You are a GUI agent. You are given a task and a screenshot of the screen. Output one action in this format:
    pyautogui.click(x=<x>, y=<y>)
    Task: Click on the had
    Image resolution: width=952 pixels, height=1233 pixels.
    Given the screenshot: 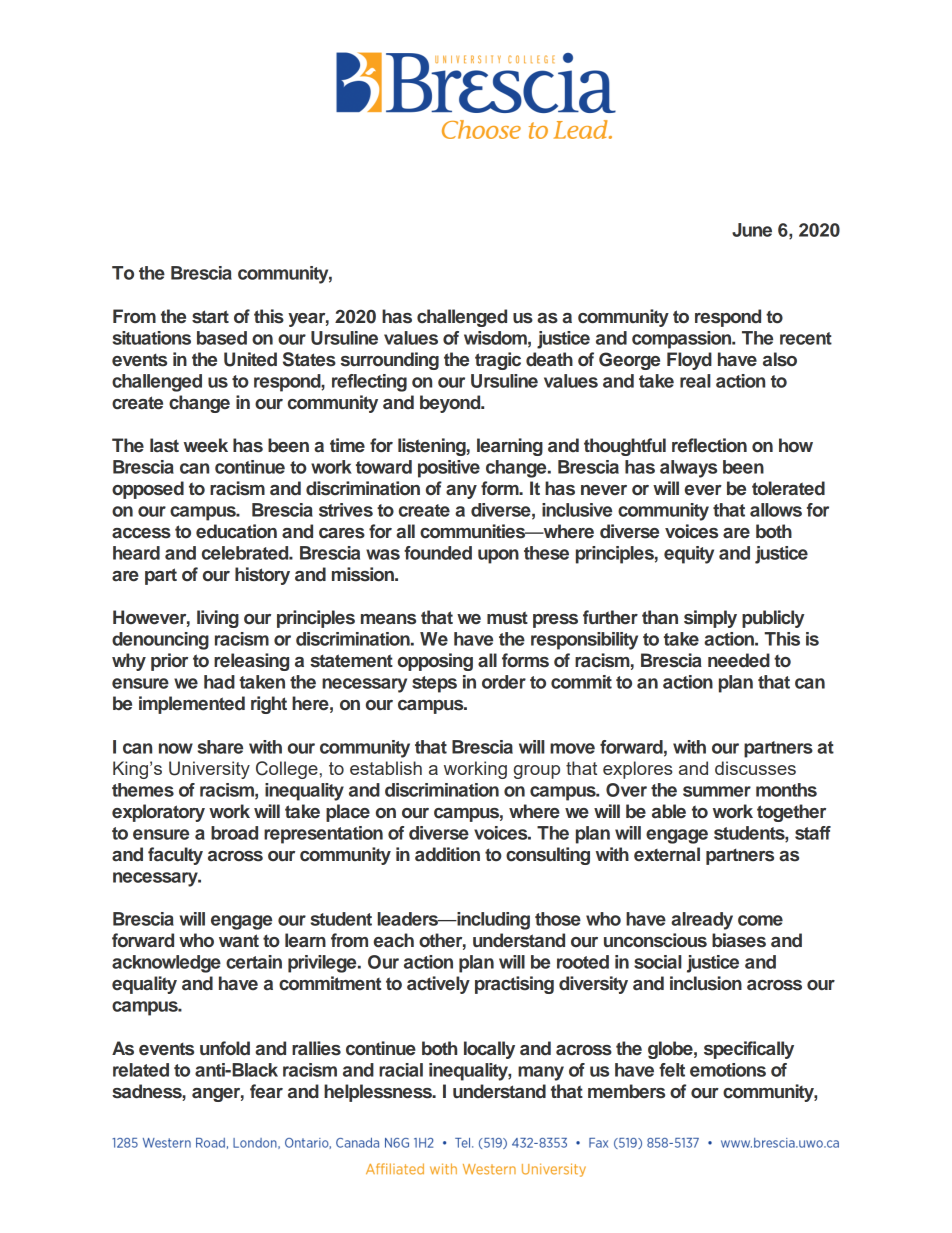 What is the action you would take?
    pyautogui.click(x=219, y=682)
